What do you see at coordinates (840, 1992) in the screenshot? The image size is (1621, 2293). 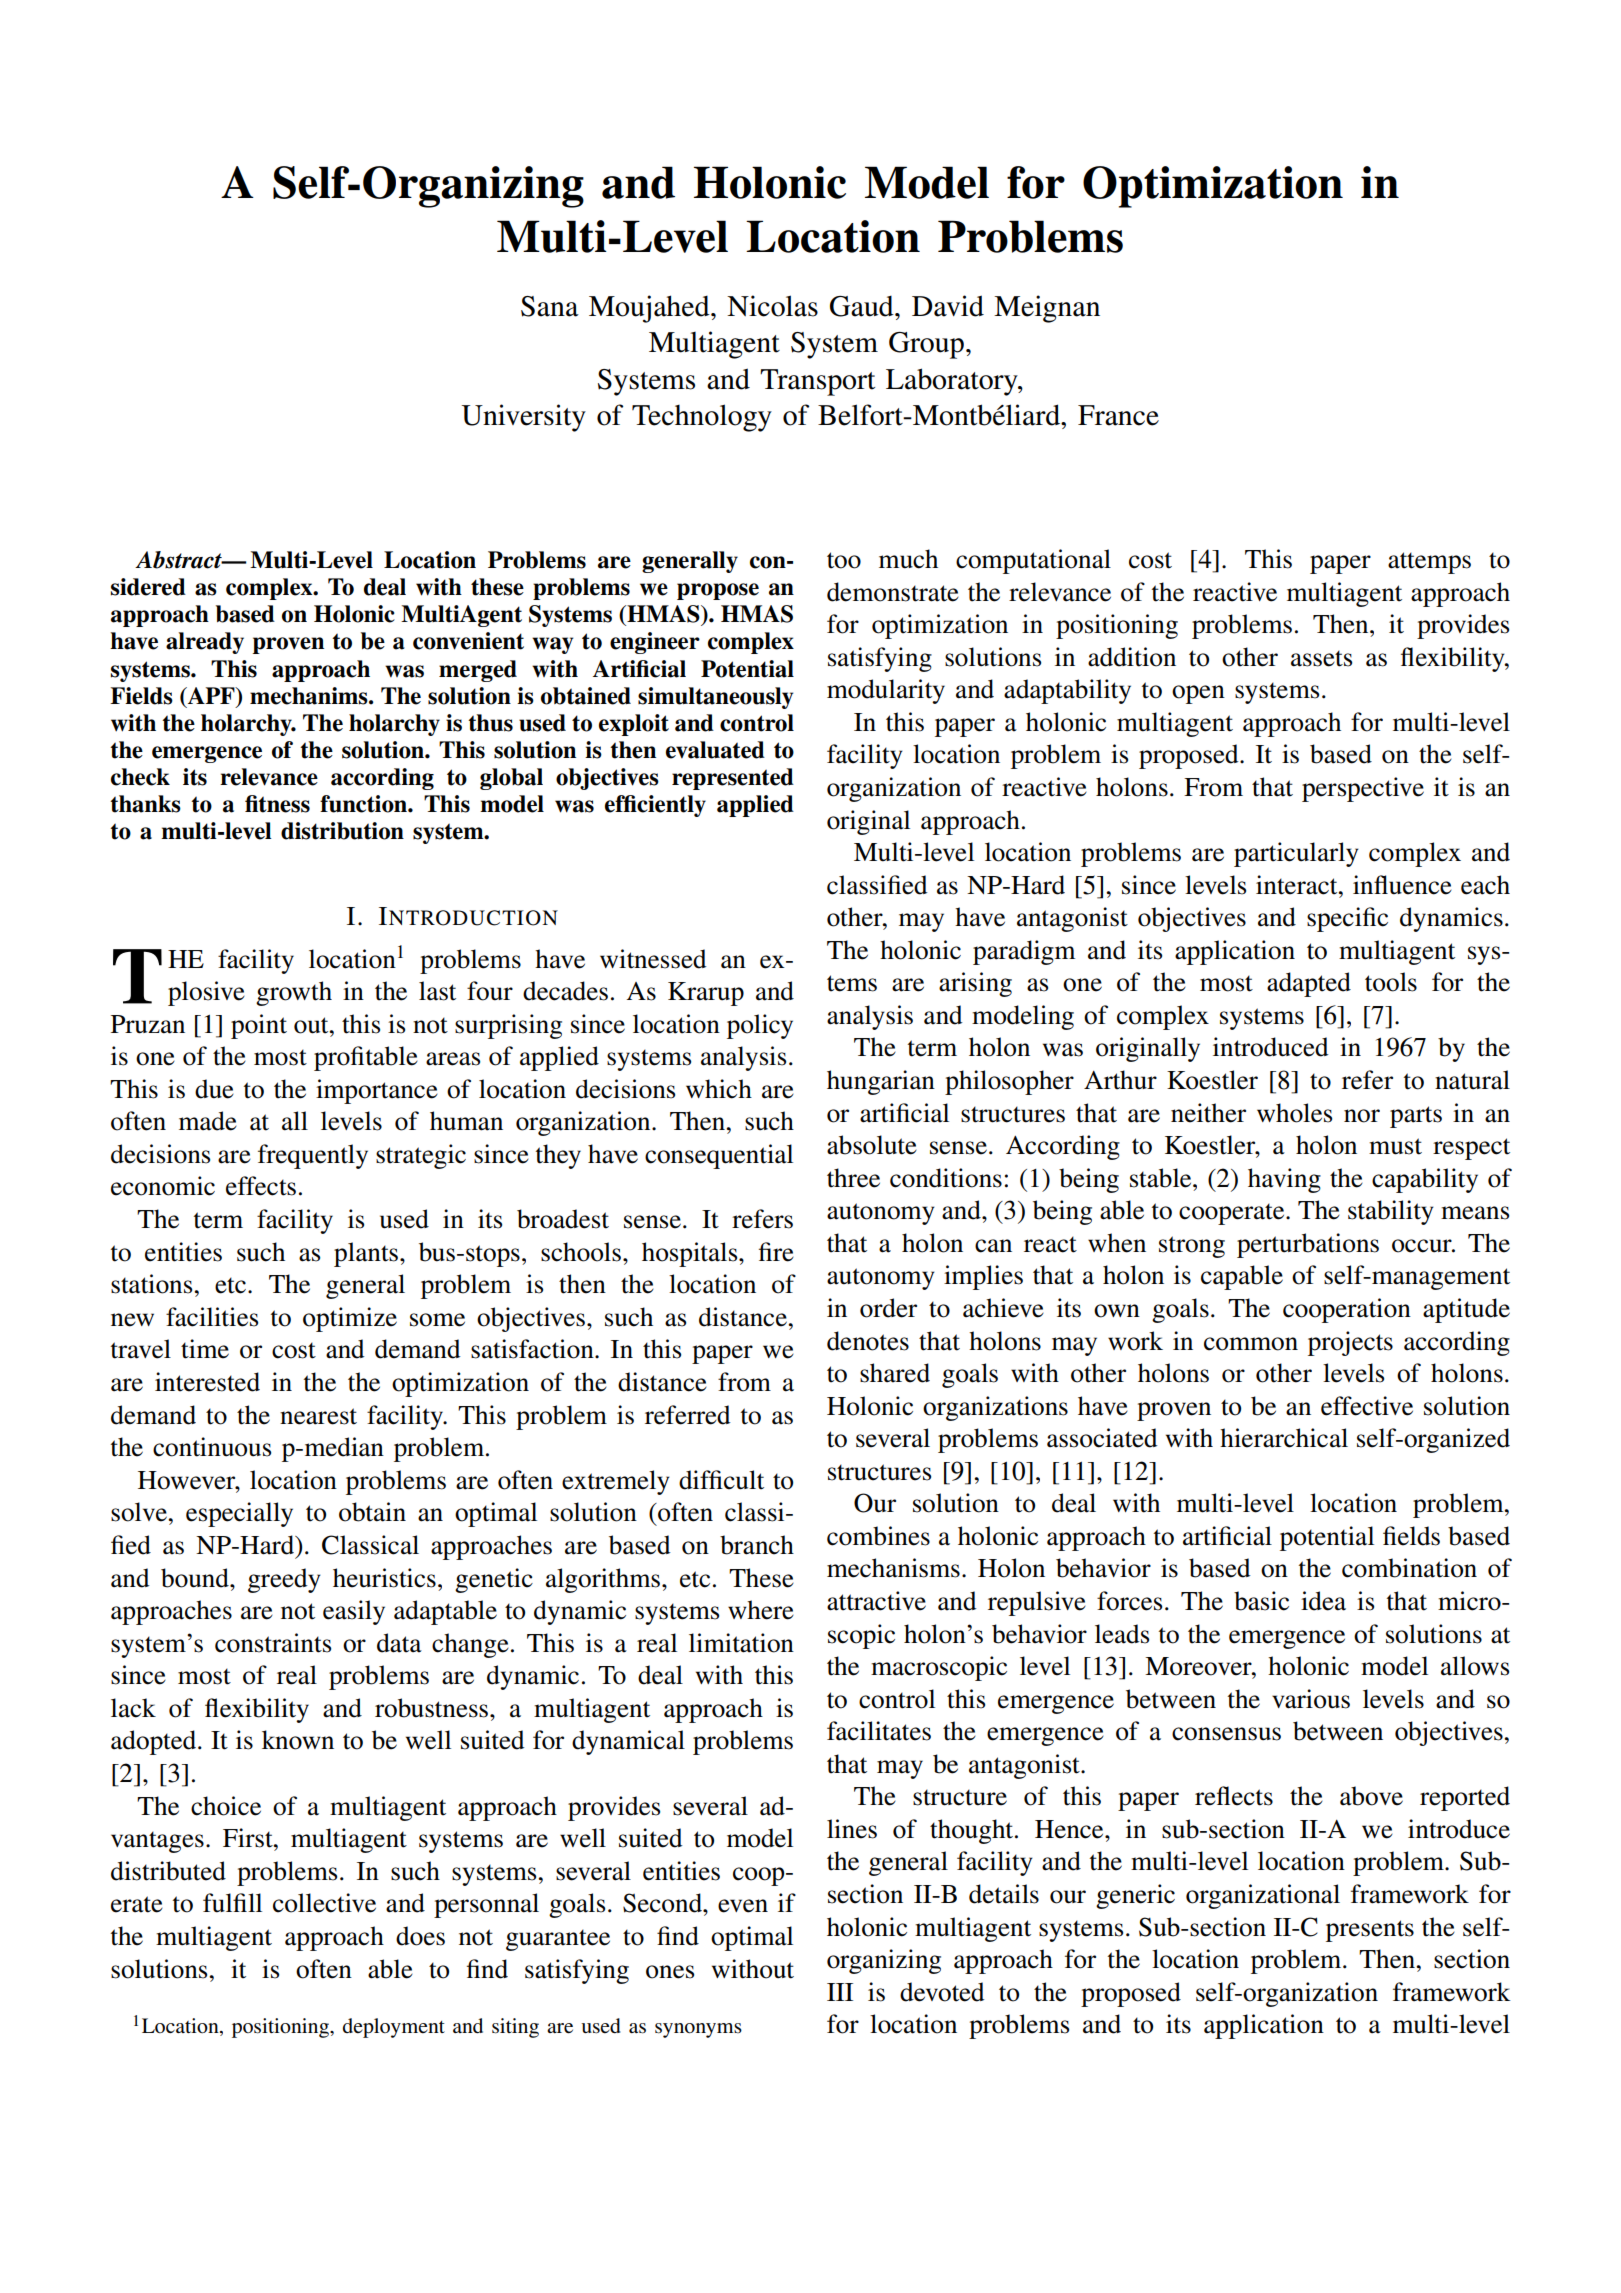 I see `III` at bounding box center [840, 1992].
